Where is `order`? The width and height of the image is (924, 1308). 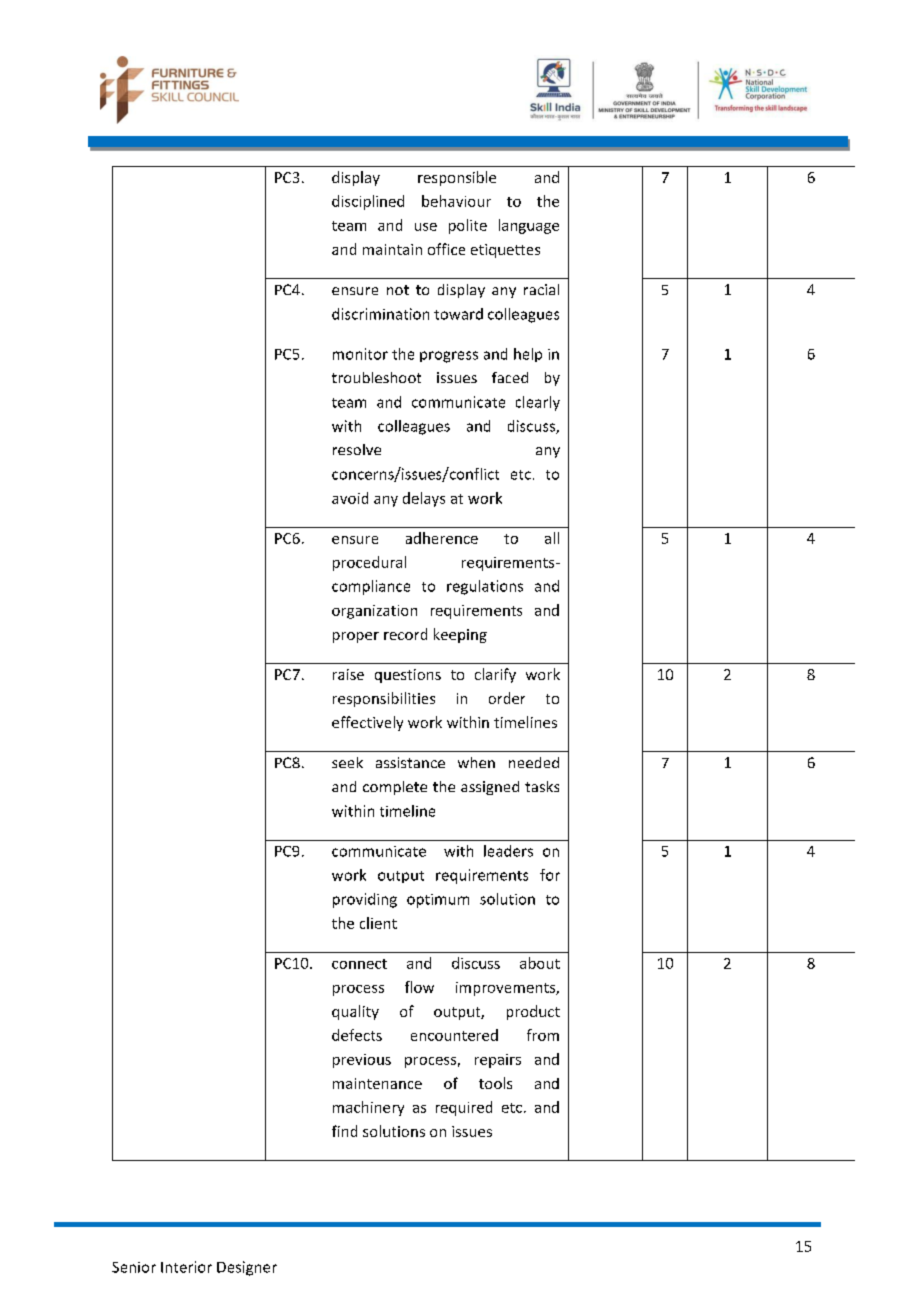 order is located at coordinates (507, 698).
